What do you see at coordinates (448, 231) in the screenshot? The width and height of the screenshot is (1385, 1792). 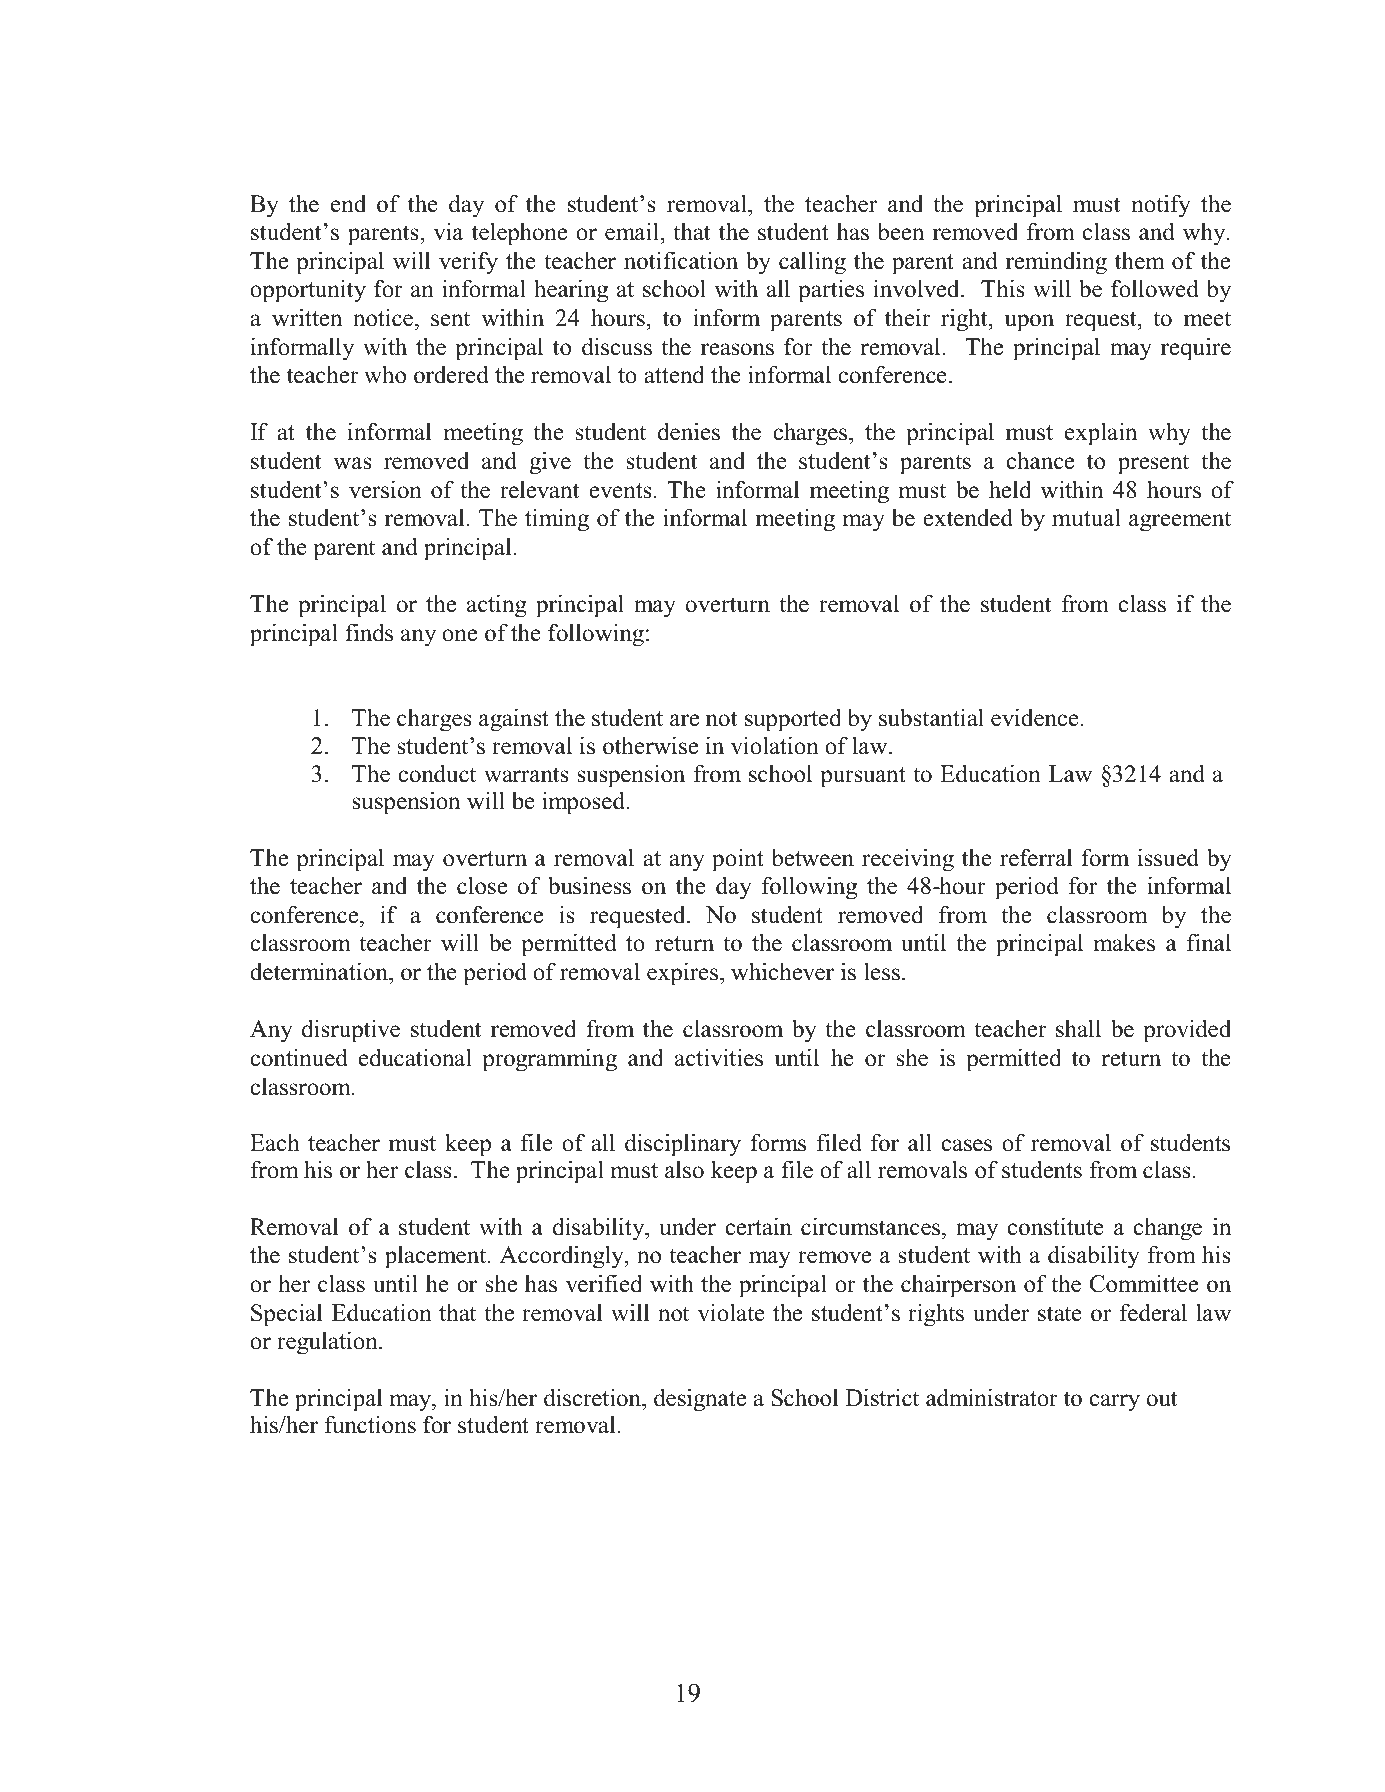 I see `via` at bounding box center [448, 231].
